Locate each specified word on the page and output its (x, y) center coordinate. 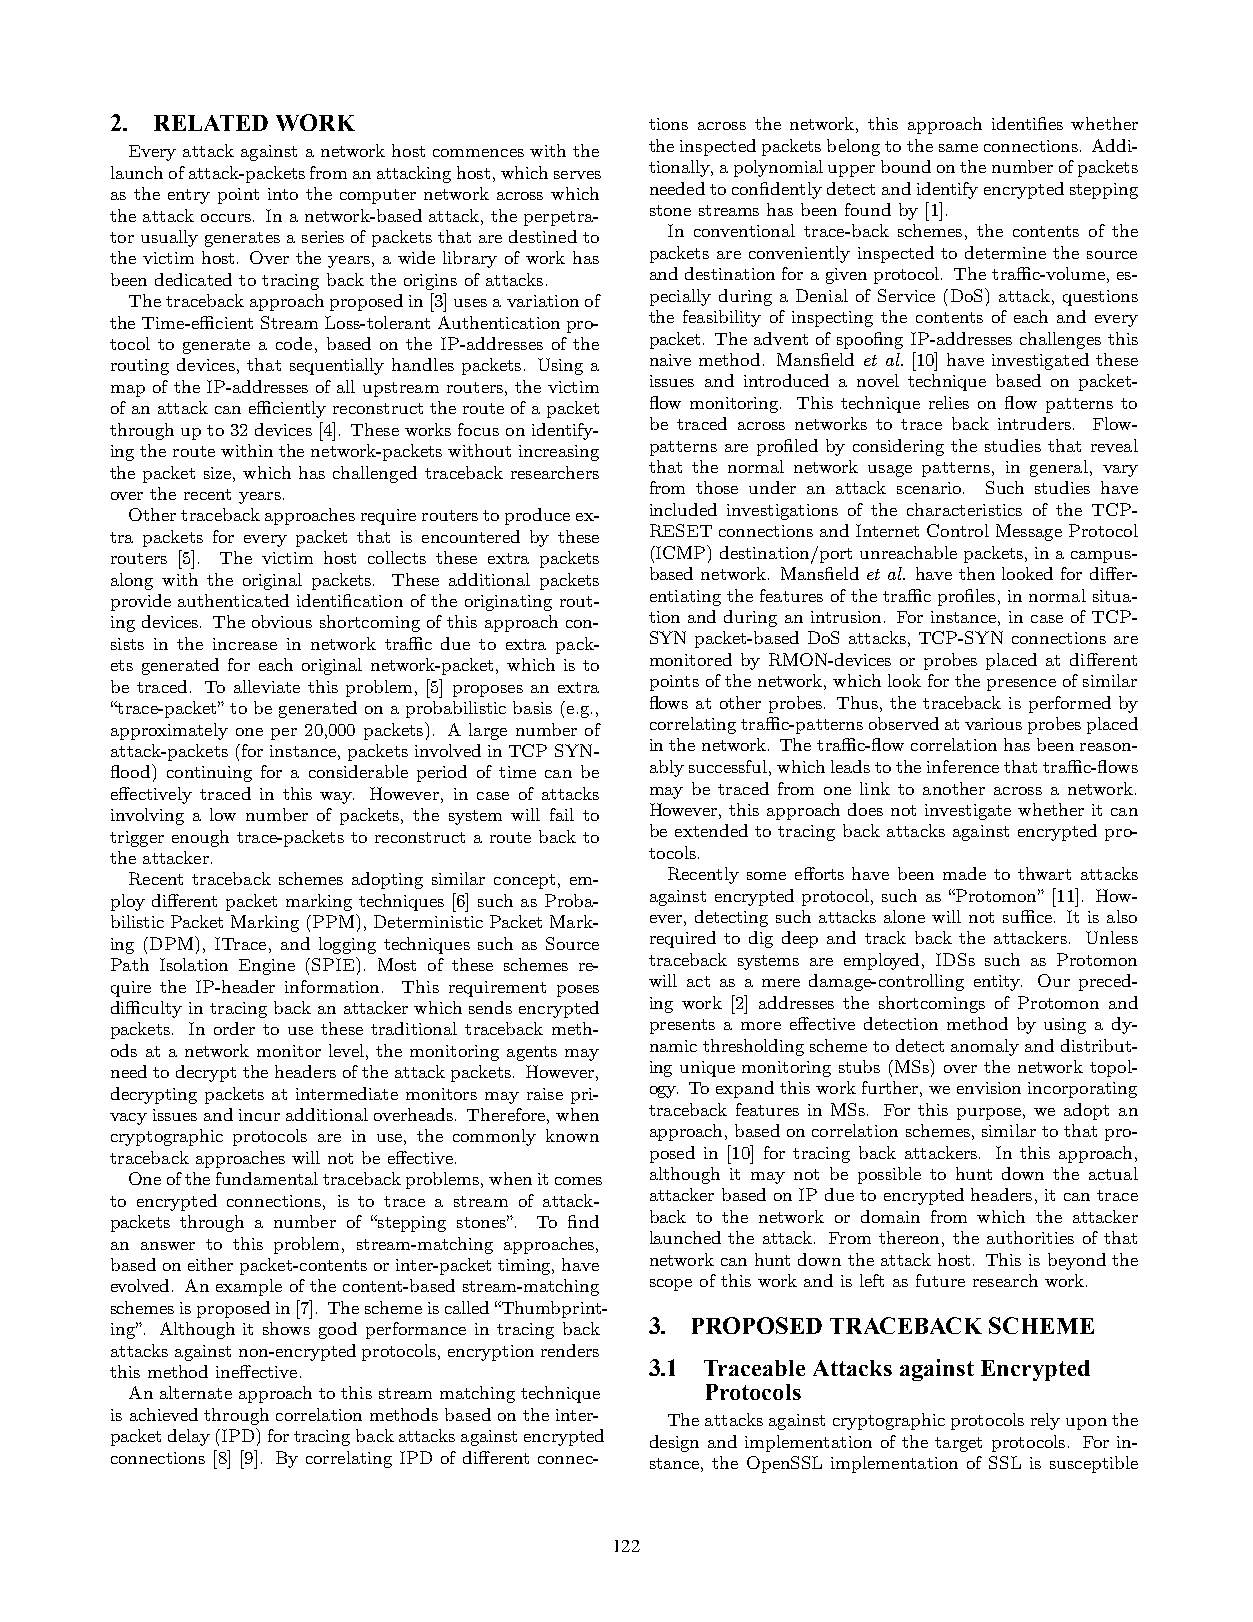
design (674, 1443)
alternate (196, 1392)
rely (1045, 1421)
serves (577, 175)
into (283, 194)
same (958, 148)
